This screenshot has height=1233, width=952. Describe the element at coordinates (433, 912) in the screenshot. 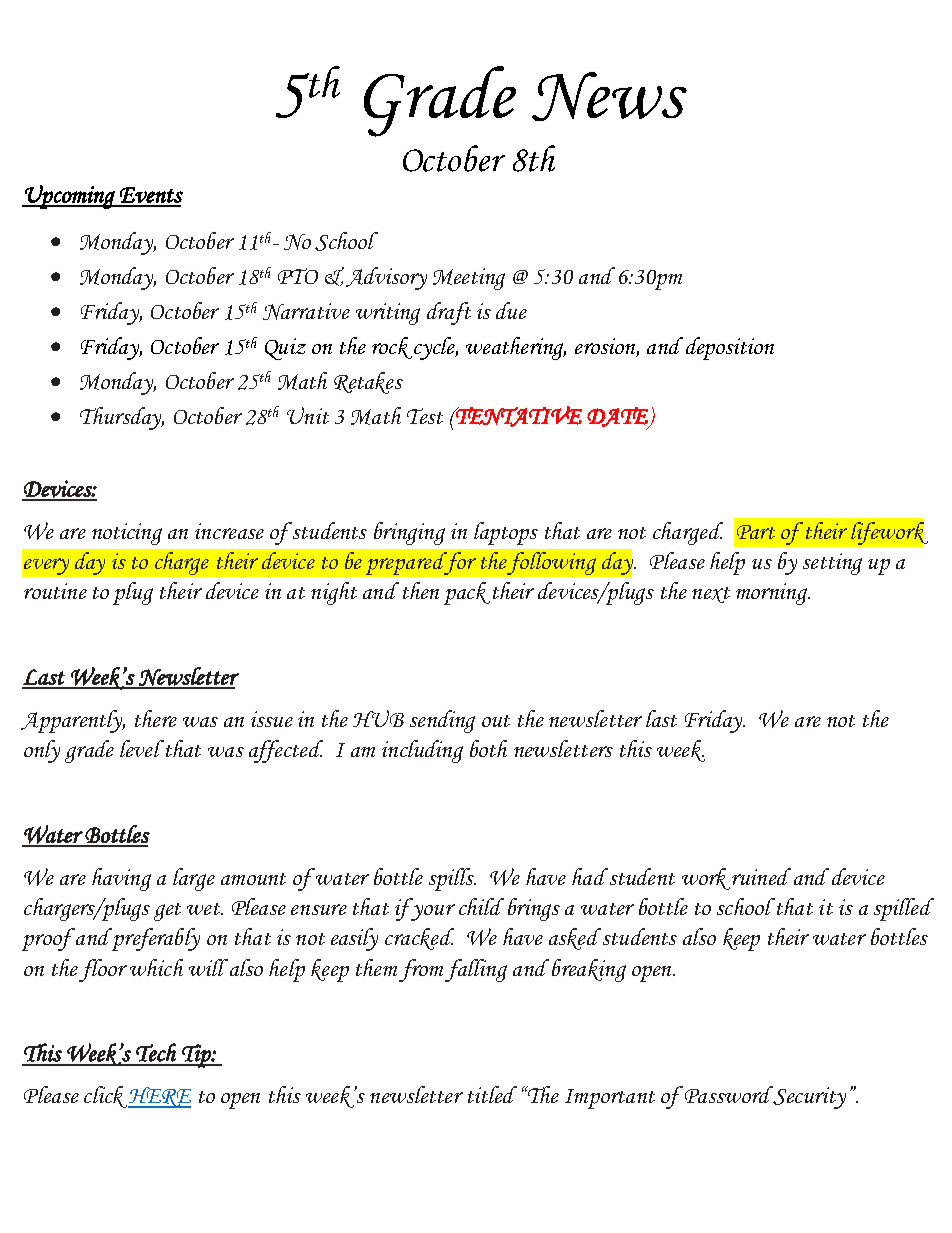

I see `your` at that location.
